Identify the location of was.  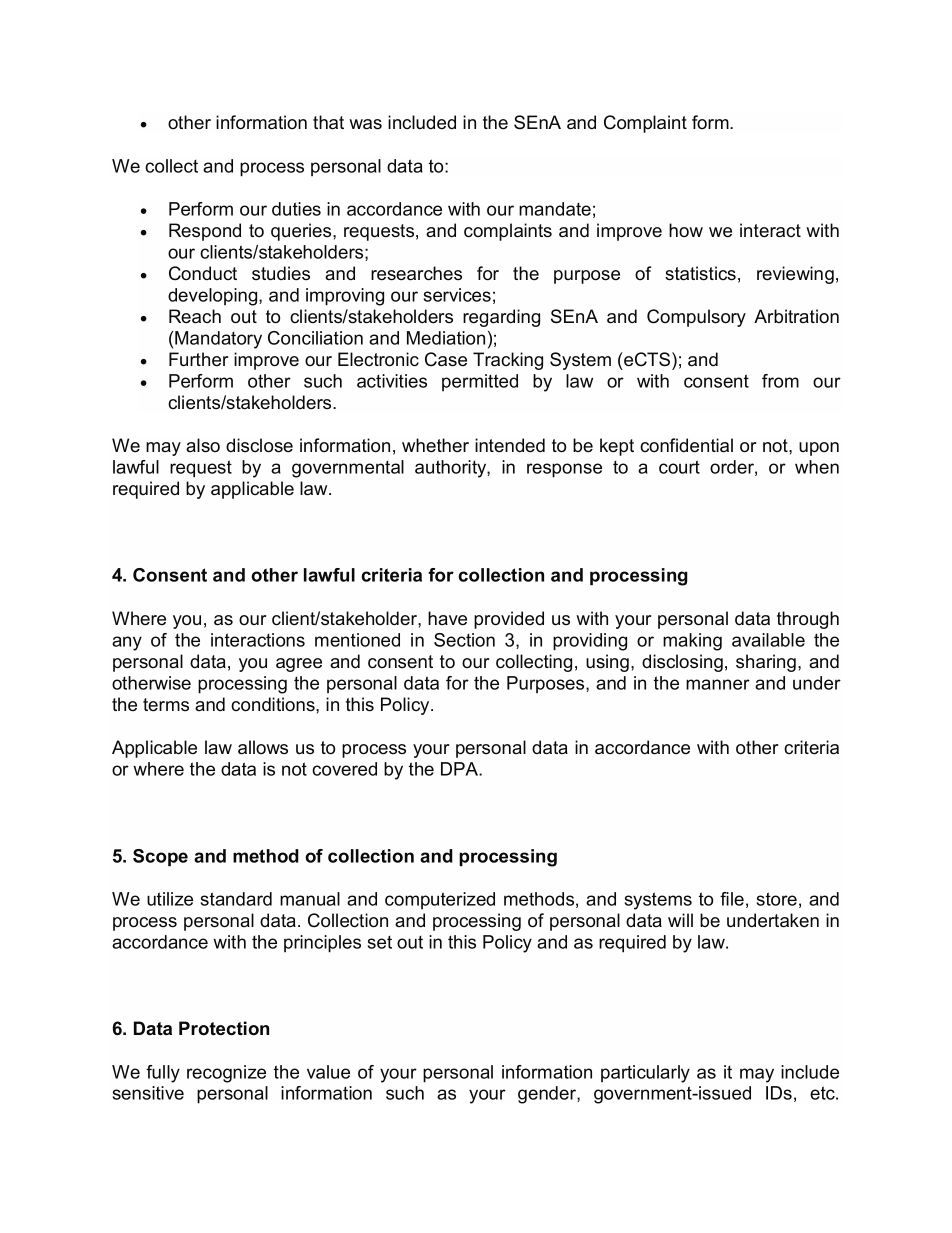
(365, 124).
